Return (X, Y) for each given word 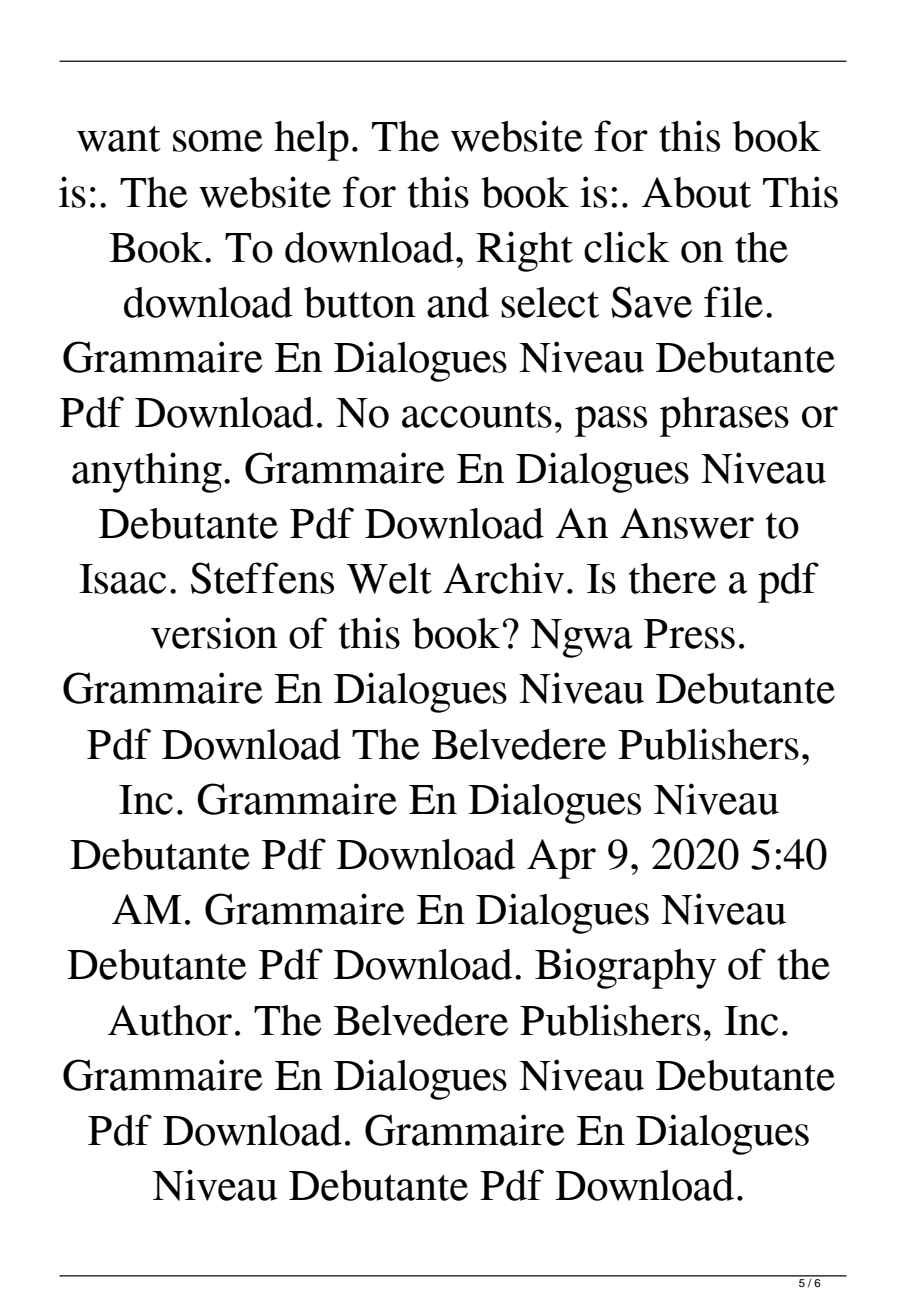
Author (170, 1020)
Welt (389, 578)
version (214, 633)
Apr (561, 859)
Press (689, 634)
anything (147, 472)
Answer (687, 523)
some (218, 141)
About (696, 192)
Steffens (262, 578)
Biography (626, 968)
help (311, 141)
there (672, 578)
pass (611, 421)
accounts (477, 414)
